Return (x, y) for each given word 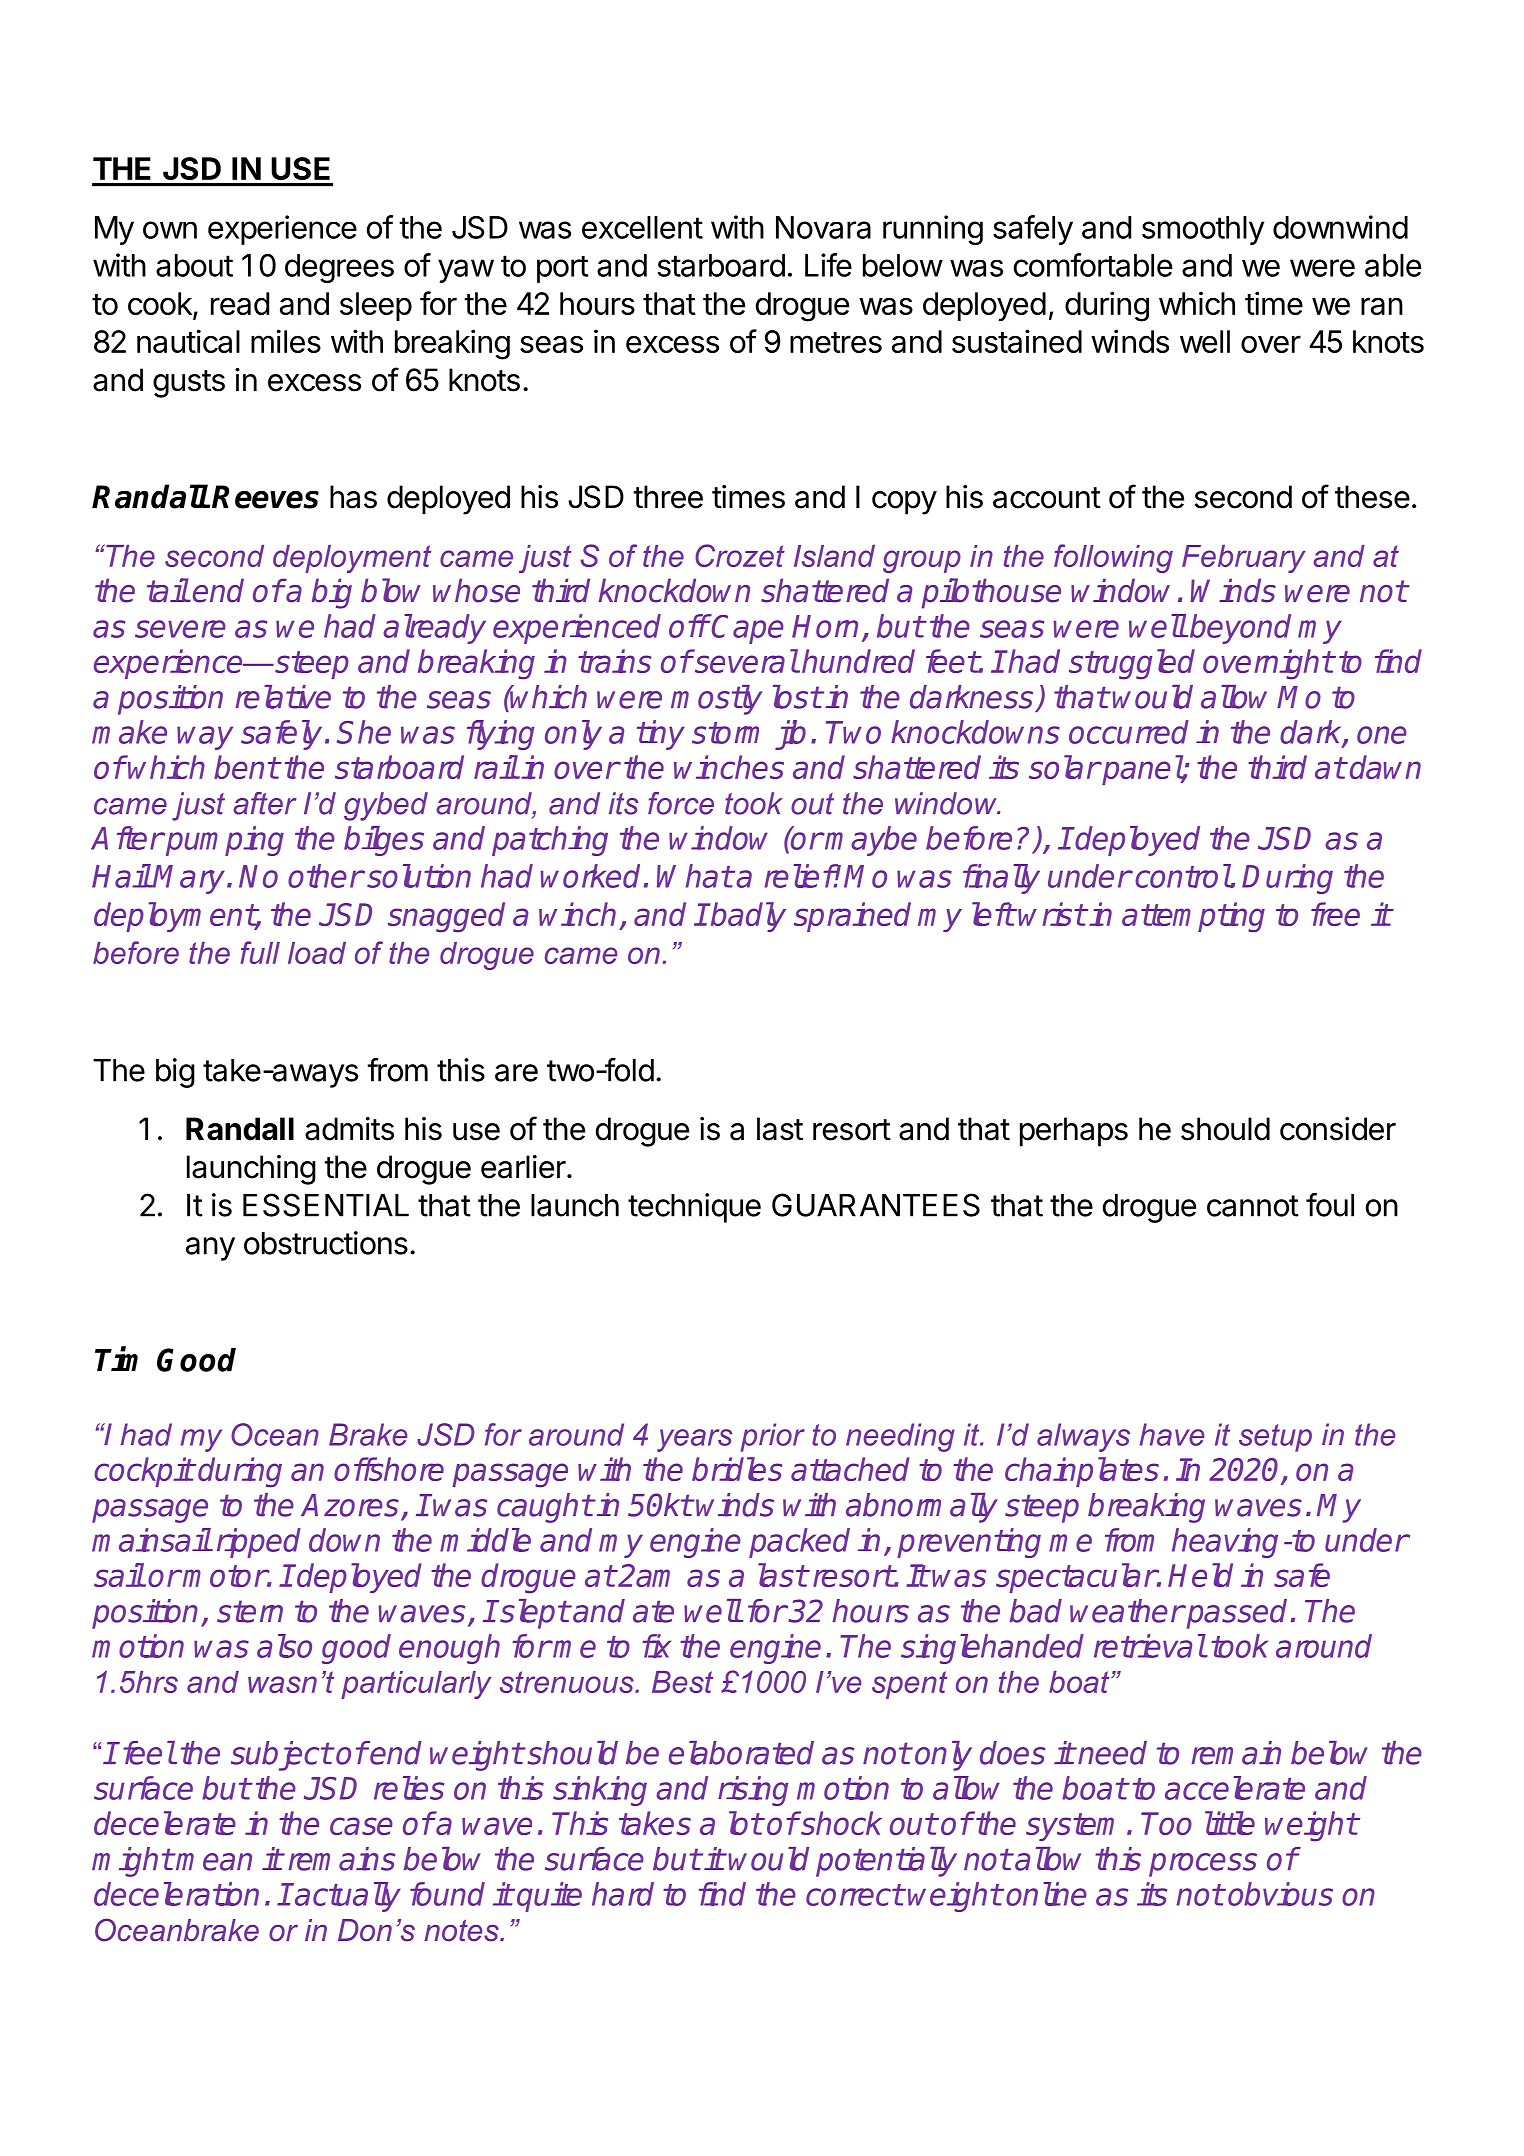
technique (694, 1208)
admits (349, 1129)
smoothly (1203, 230)
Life (828, 265)
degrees (339, 268)
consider (1338, 1129)
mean (213, 1862)
